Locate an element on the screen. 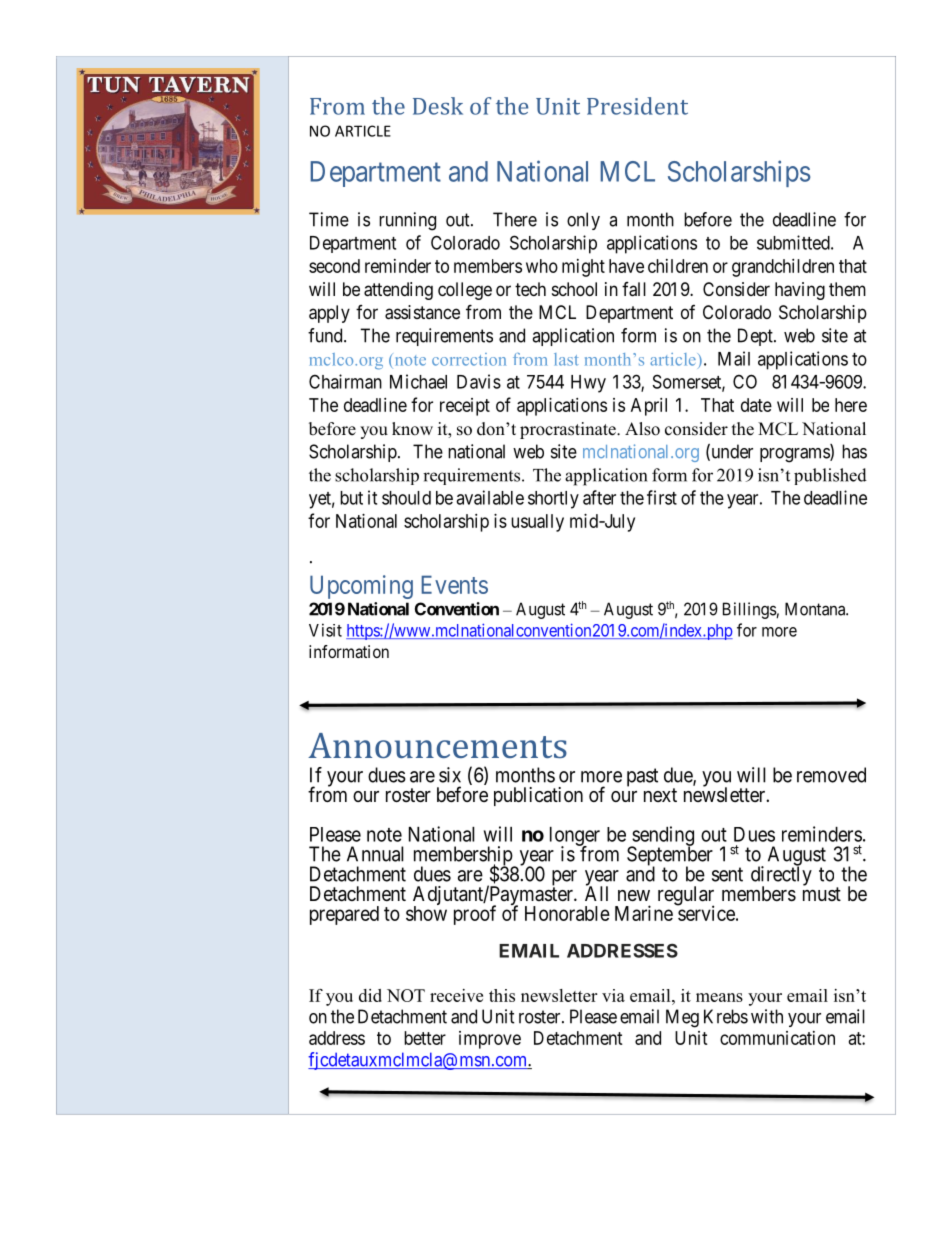  past is located at coordinates (642, 777).
